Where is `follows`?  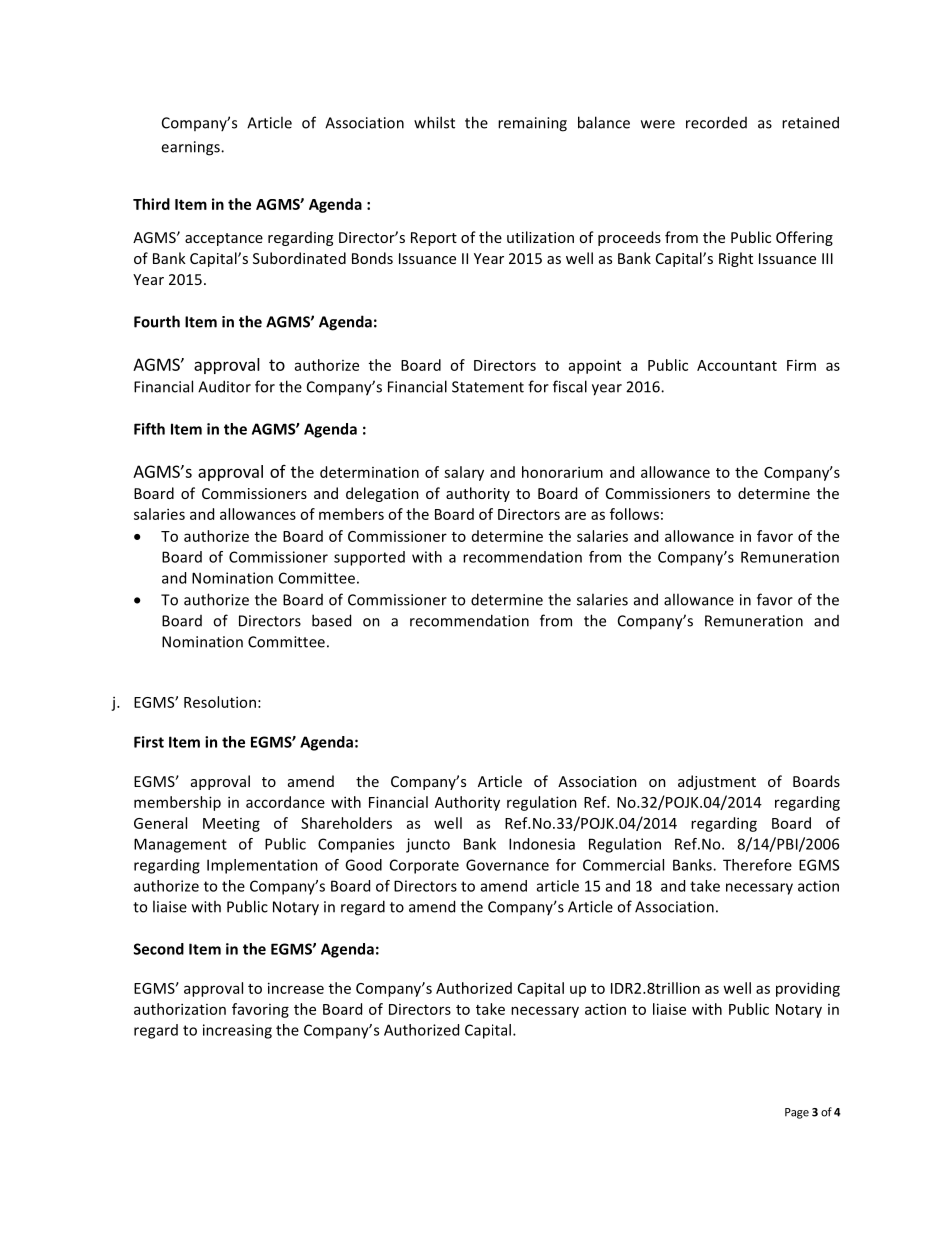
follows is located at coordinates (634, 514).
